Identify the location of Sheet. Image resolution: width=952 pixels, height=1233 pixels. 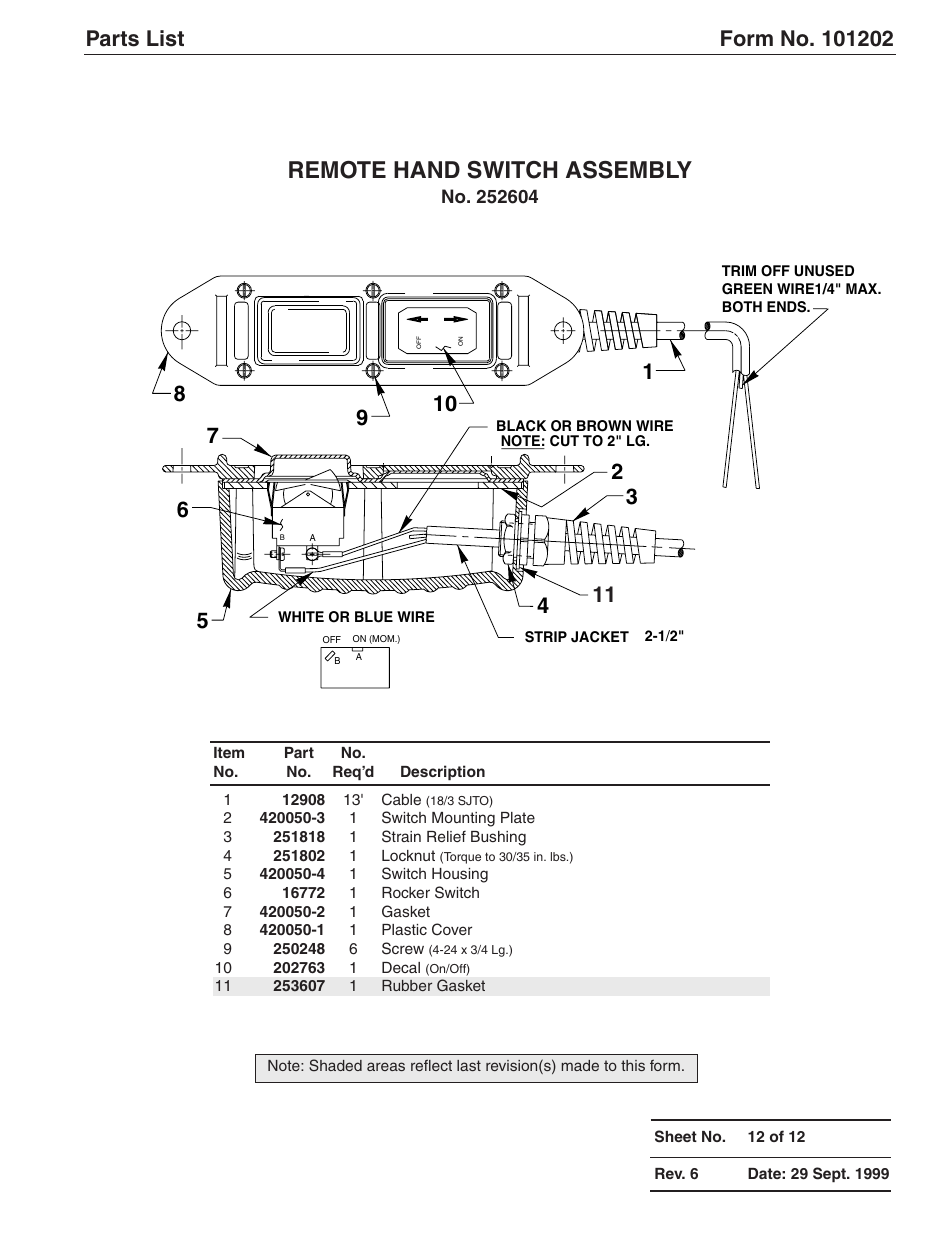
(676, 1136).
